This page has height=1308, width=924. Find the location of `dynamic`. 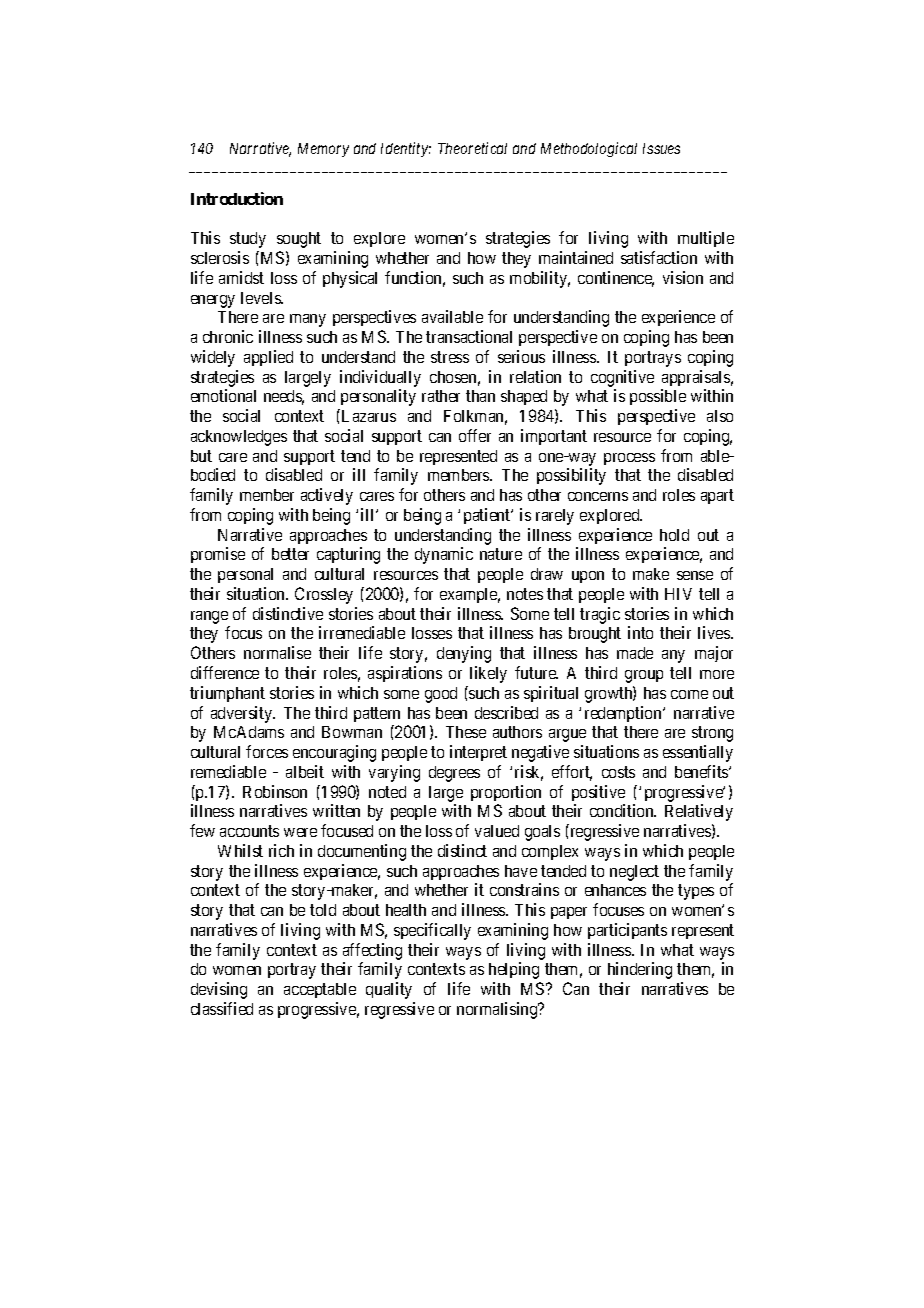

dynamic is located at coordinates (444, 555).
